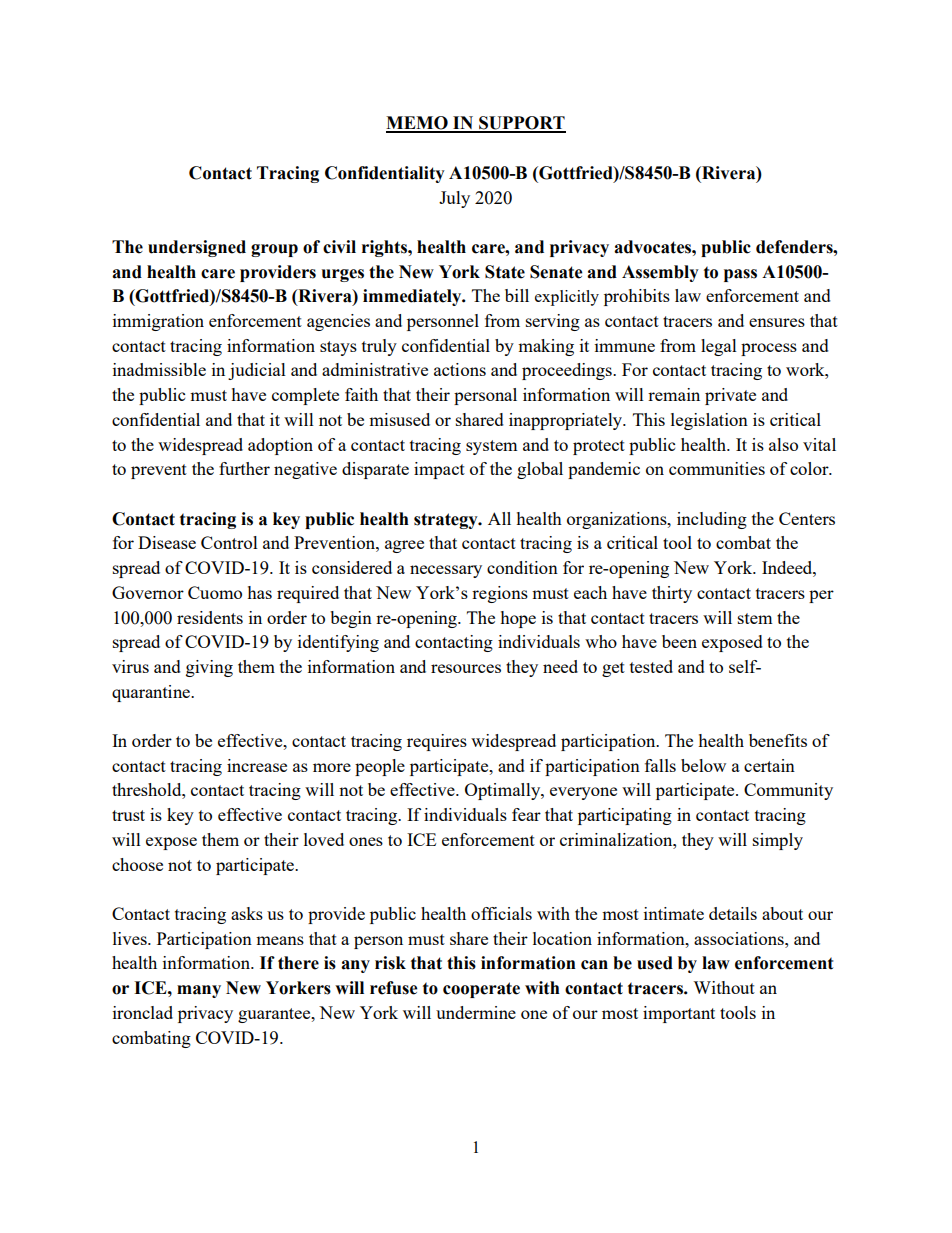 The height and width of the document is (1233, 952). What do you see at coordinates (199, 991) in the document?
I see `many` at bounding box center [199, 991].
